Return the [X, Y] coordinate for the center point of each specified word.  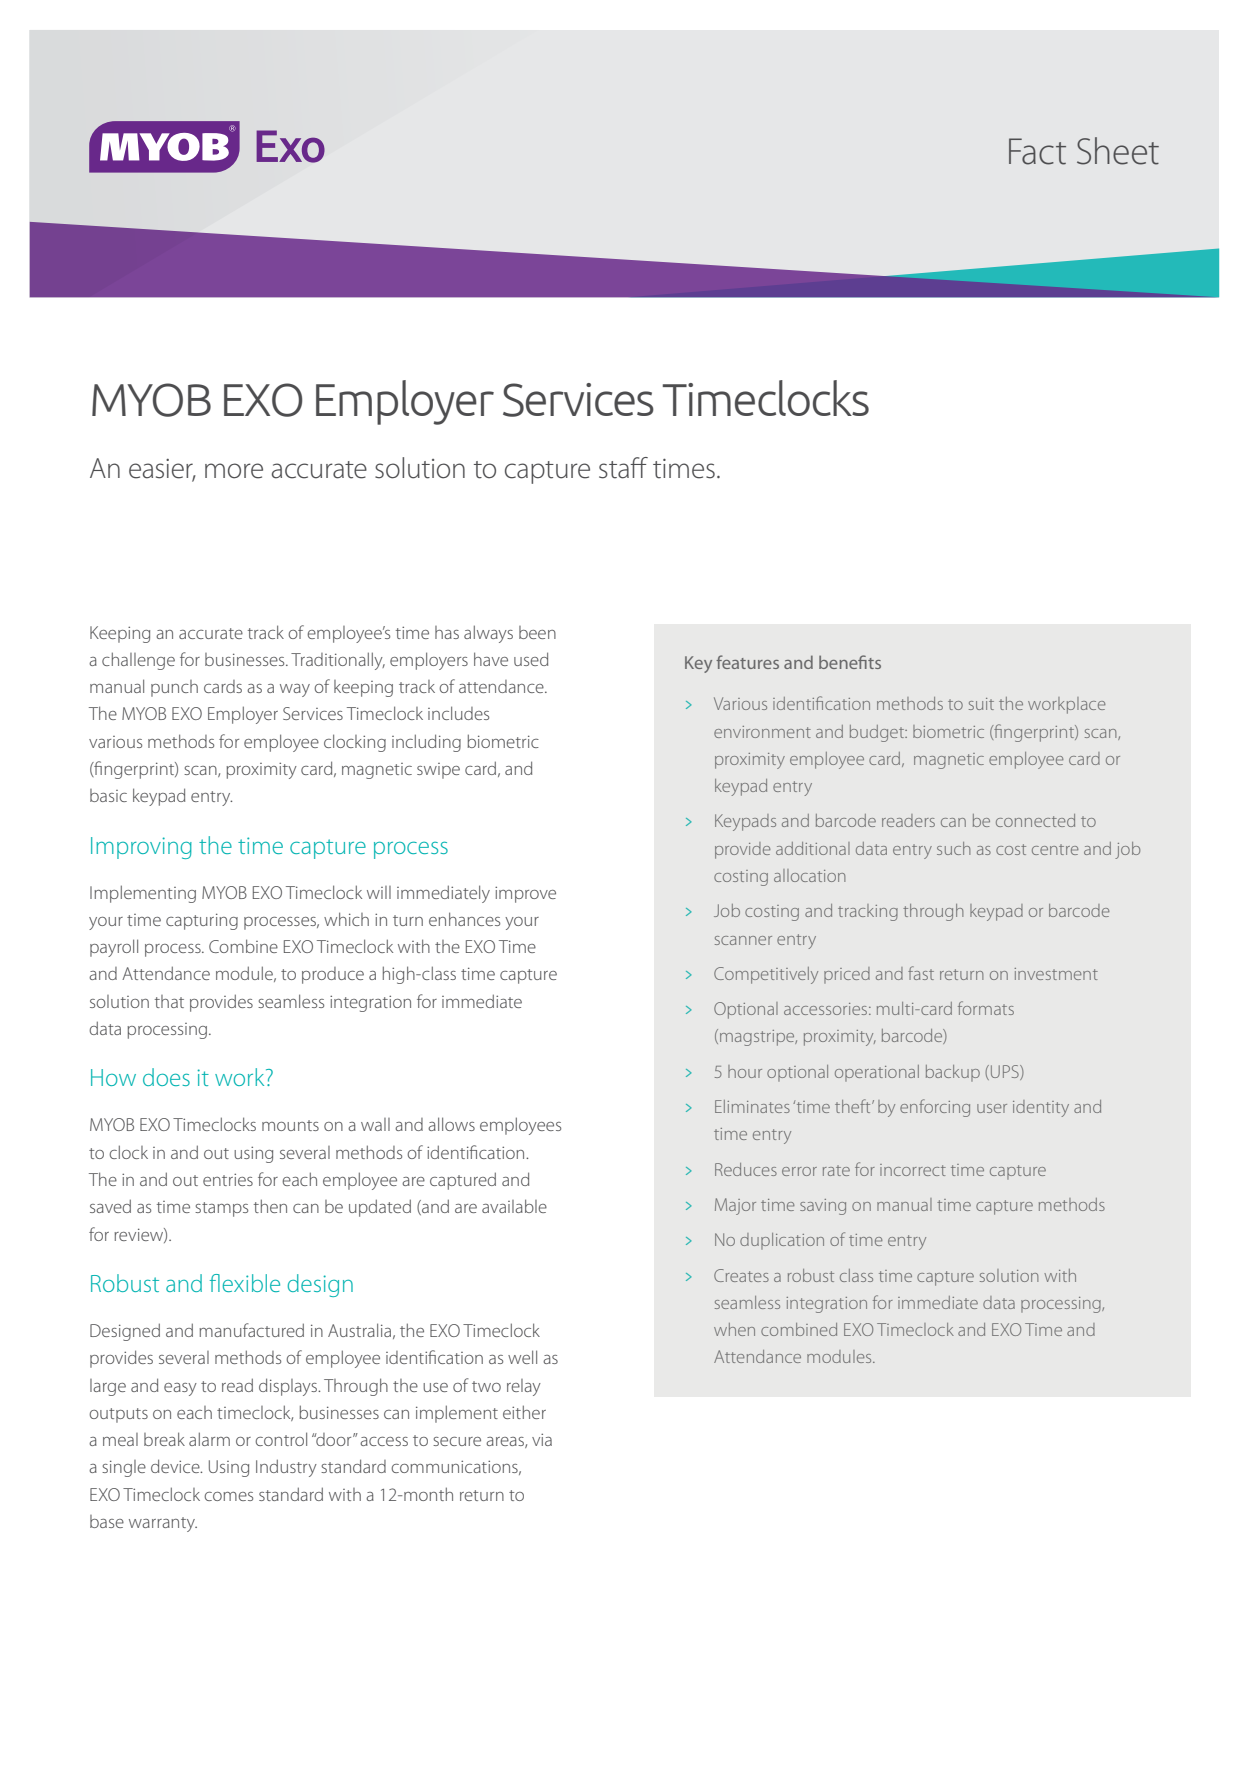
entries [228, 1179]
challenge [138, 661]
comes [228, 1496]
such [954, 848]
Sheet [1118, 151]
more [234, 471]
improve [525, 894]
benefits [850, 662]
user [992, 1108]
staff [623, 468]
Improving [141, 848]
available [514, 1206]
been [537, 632]
